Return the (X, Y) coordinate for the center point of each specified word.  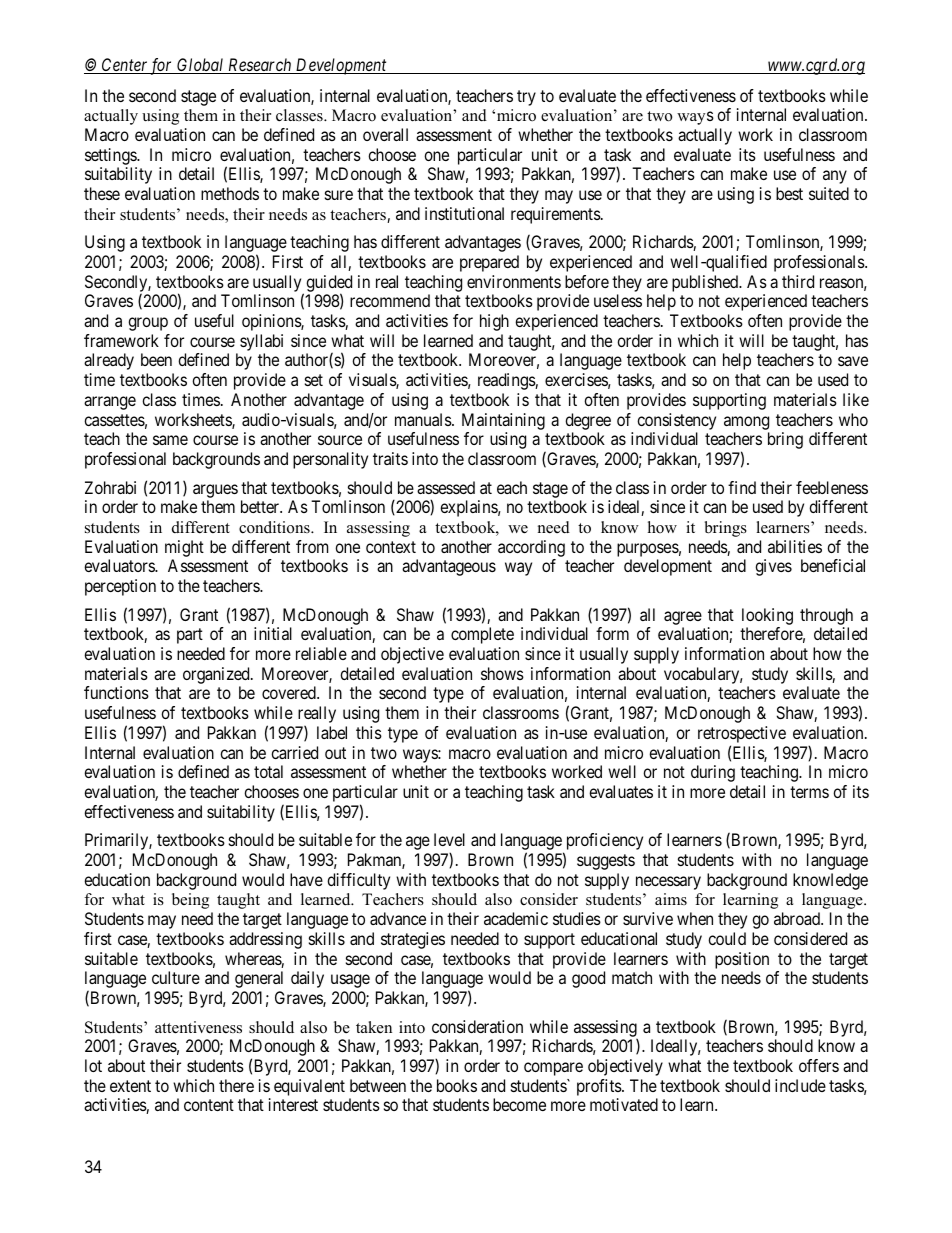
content (209, 1105)
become (519, 1104)
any (835, 177)
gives (773, 567)
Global (201, 66)
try (526, 98)
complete (482, 635)
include (800, 1085)
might (184, 548)
